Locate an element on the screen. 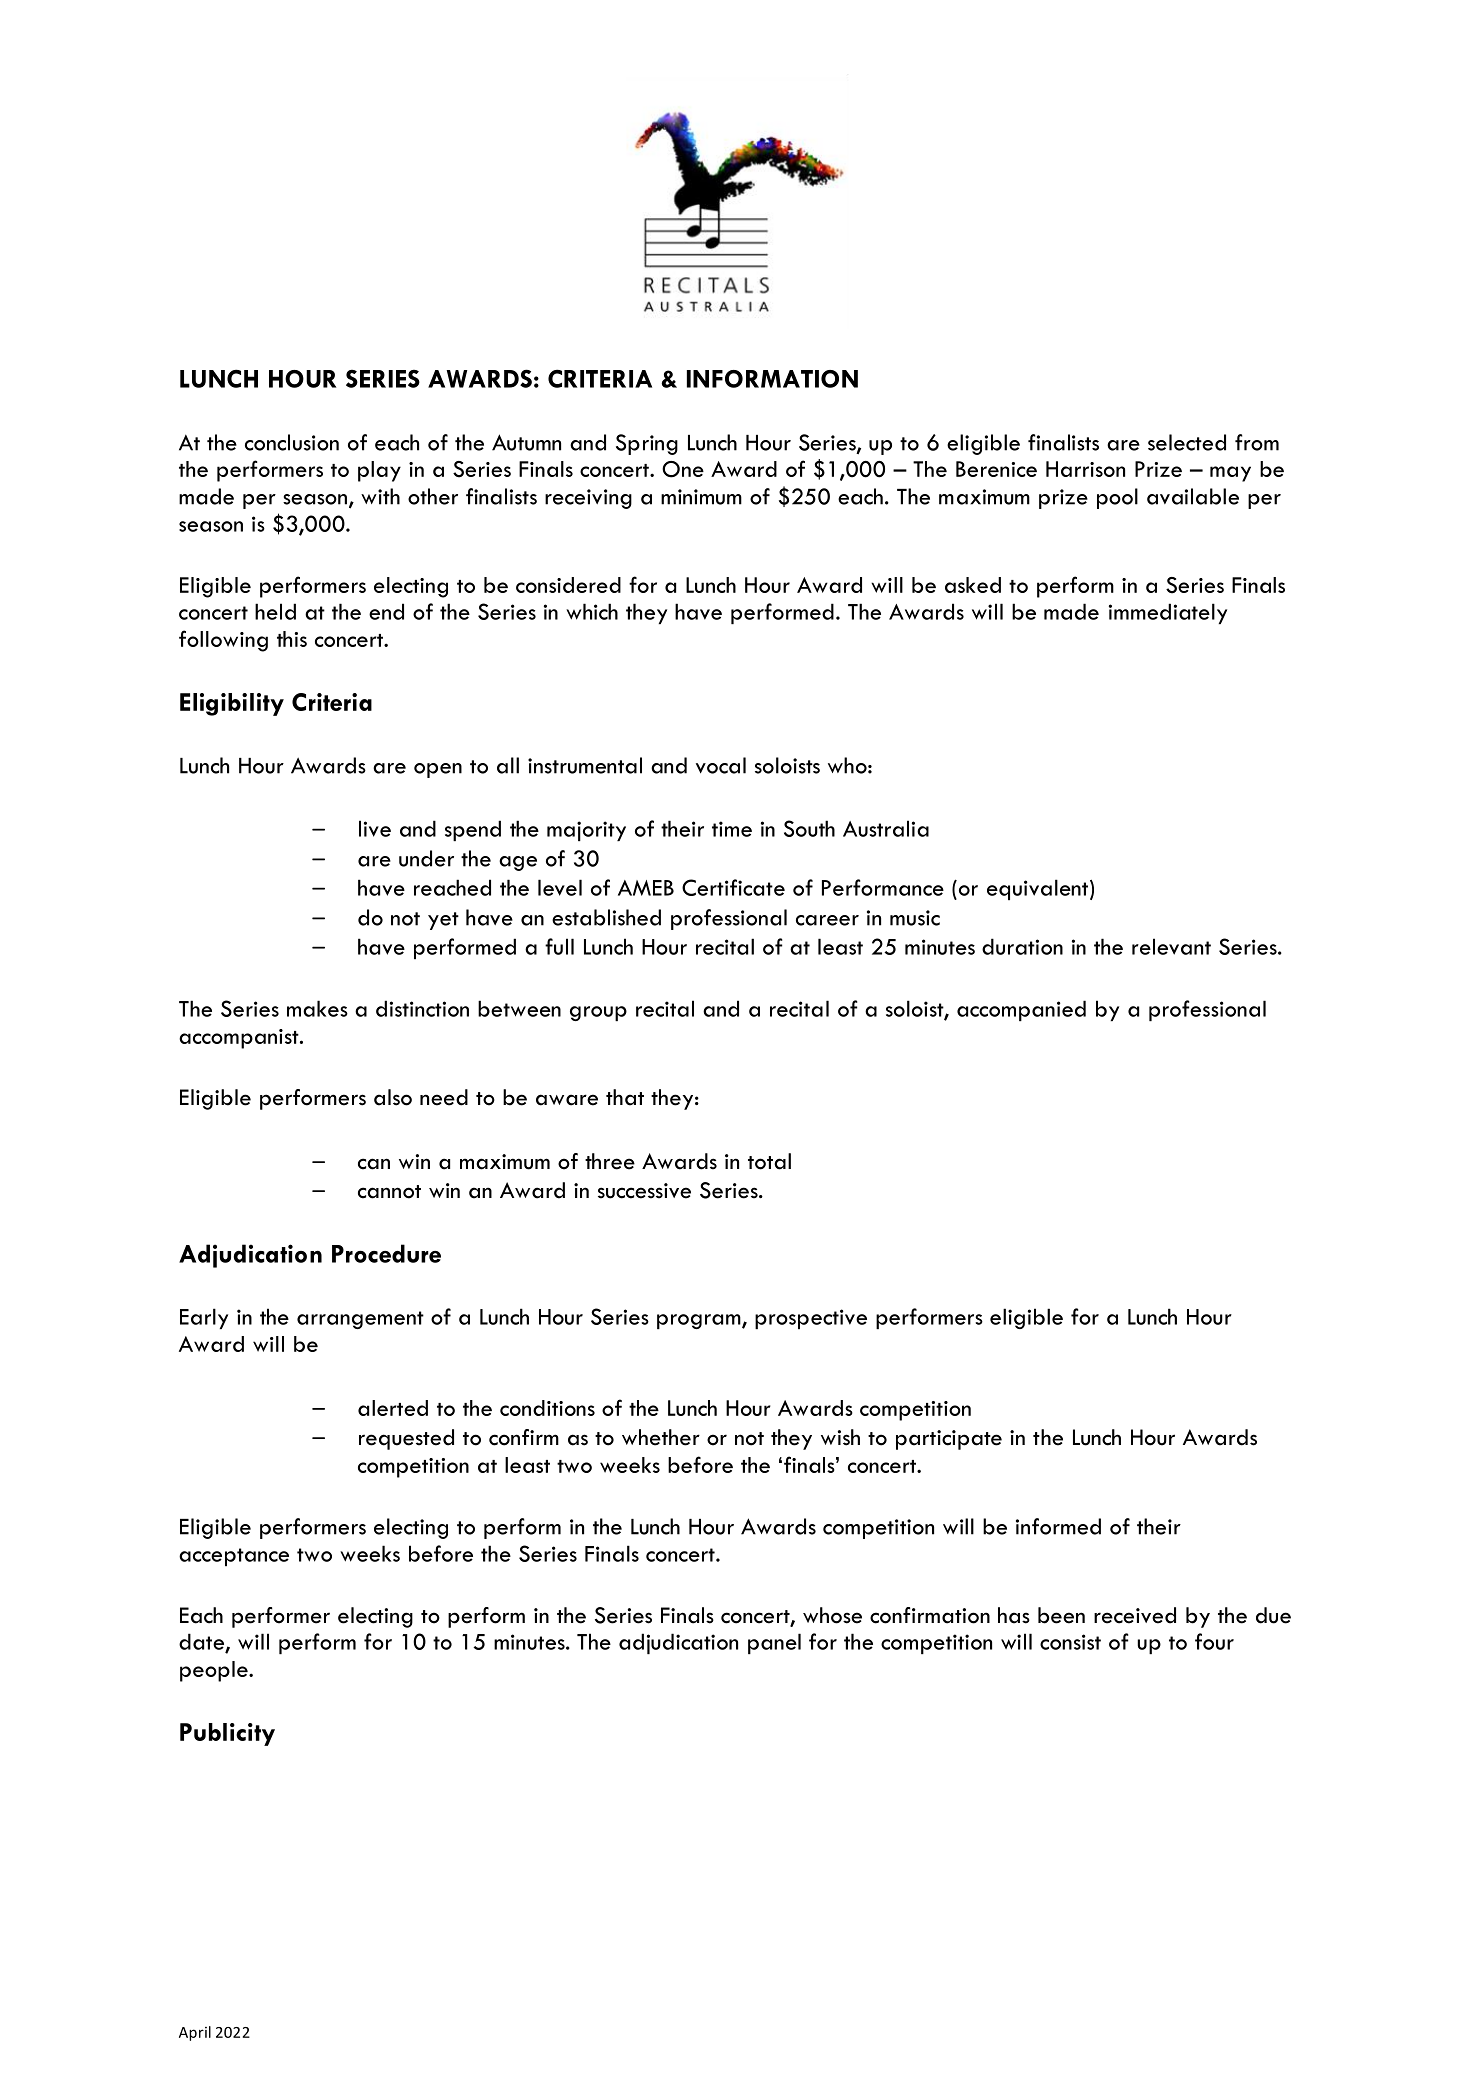 This screenshot has height=2088, width=1476. informed is located at coordinates (1058, 1526).
